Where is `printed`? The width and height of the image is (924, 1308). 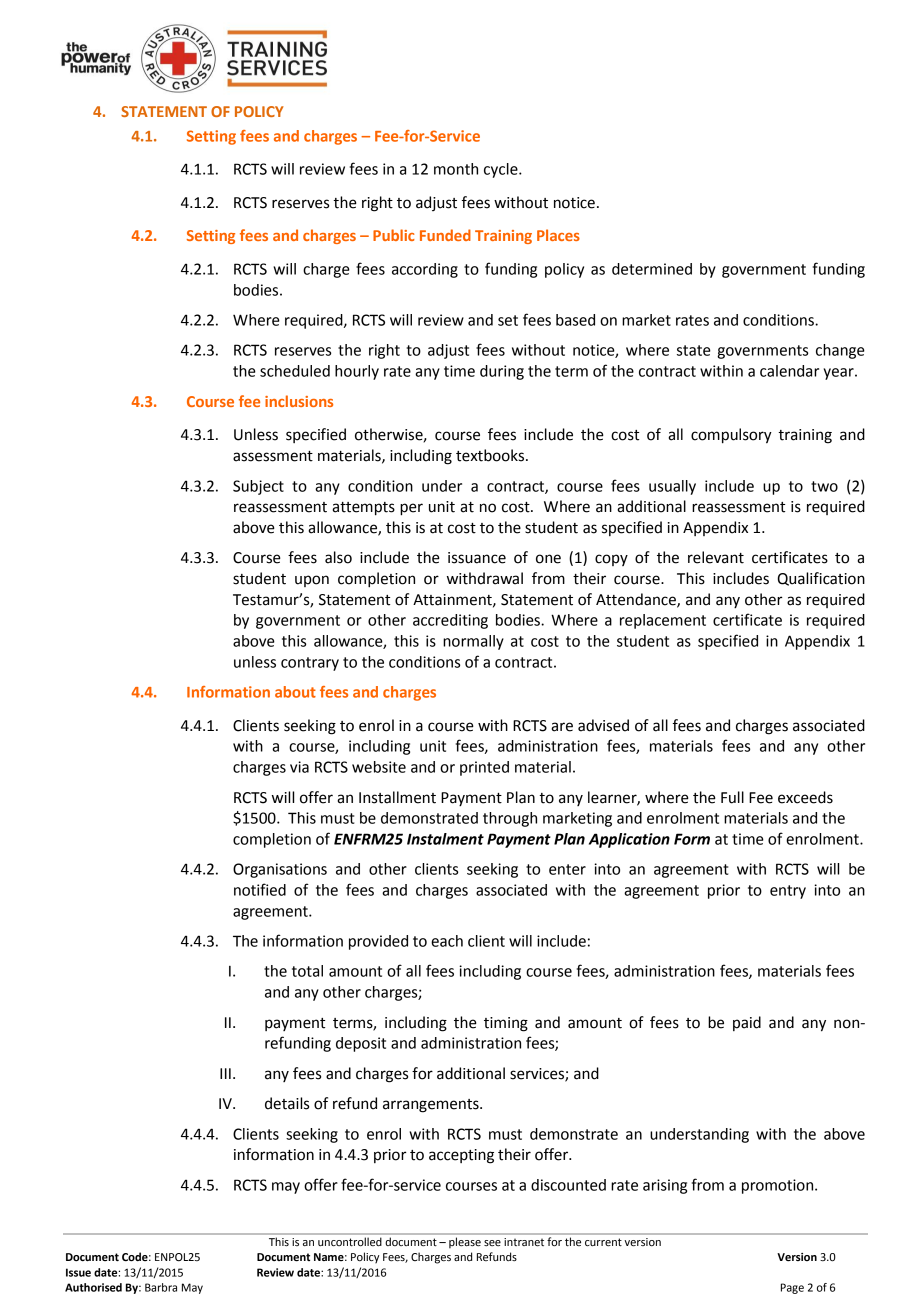
printed is located at coordinates (484, 768).
